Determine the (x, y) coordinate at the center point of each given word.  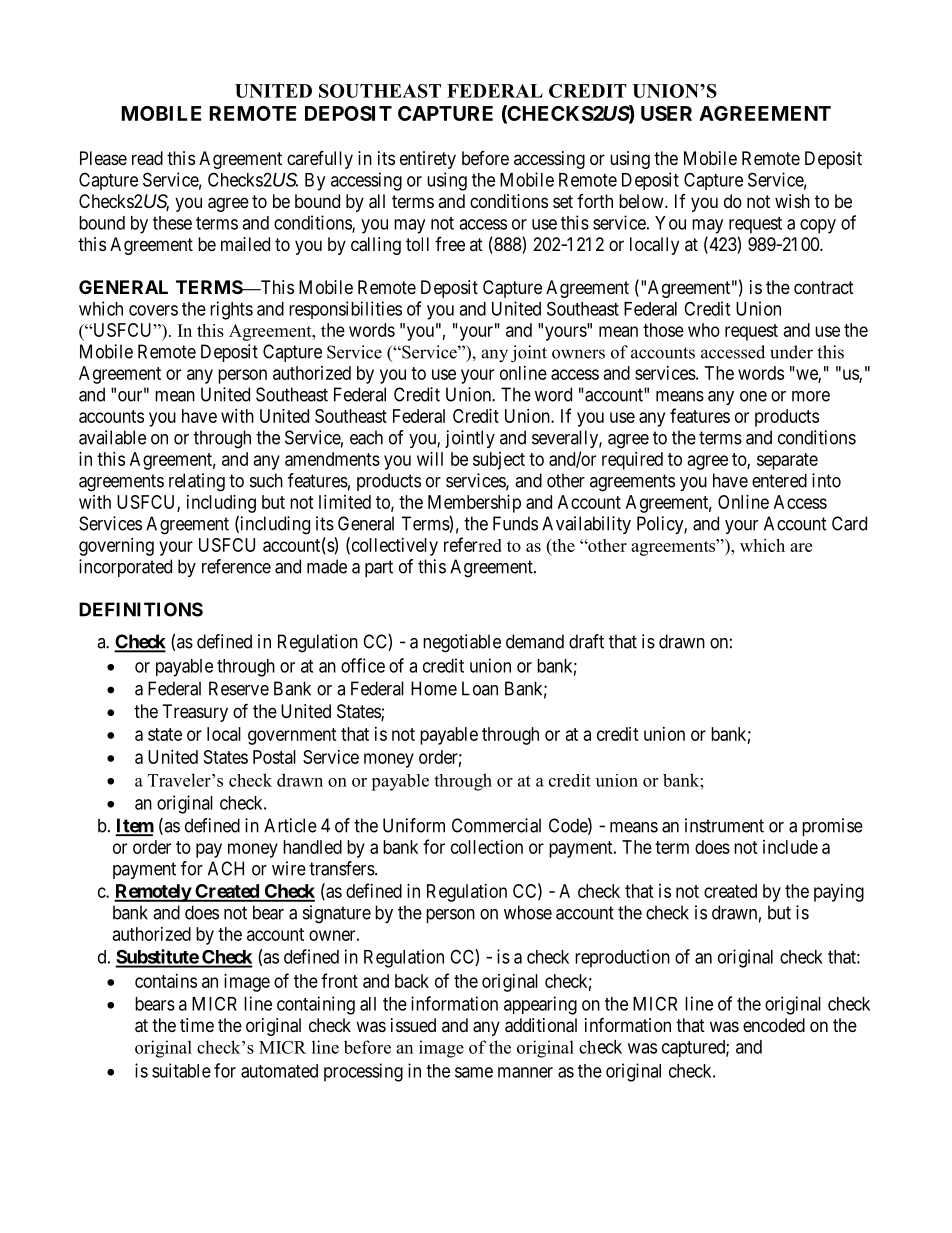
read (147, 158)
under (791, 352)
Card (849, 523)
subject (499, 461)
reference (236, 566)
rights (231, 310)
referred (473, 544)
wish (792, 201)
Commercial (496, 825)
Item (135, 826)
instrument (724, 825)
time (197, 1025)
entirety (428, 160)
